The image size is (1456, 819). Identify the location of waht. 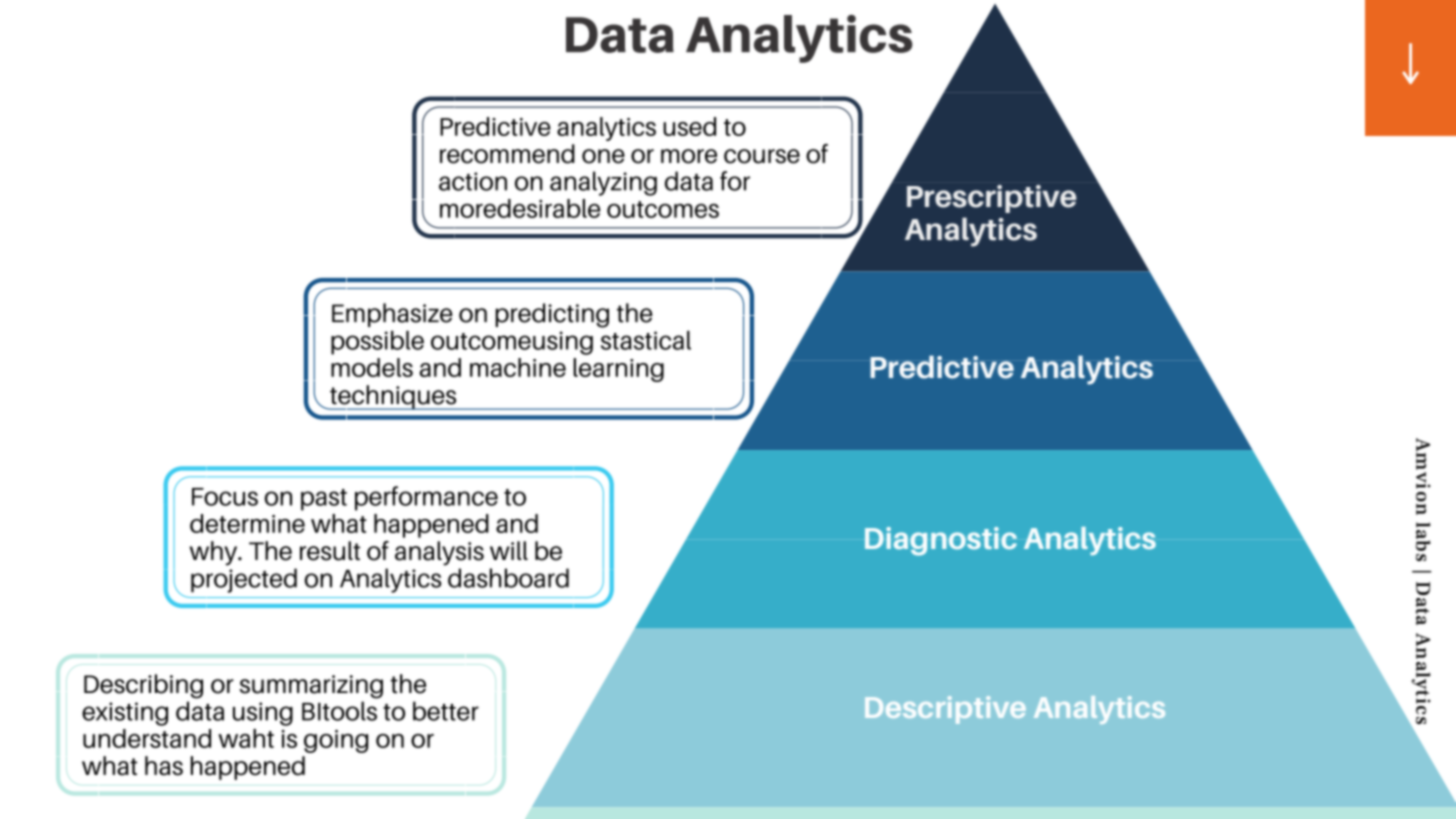
(246, 738).
